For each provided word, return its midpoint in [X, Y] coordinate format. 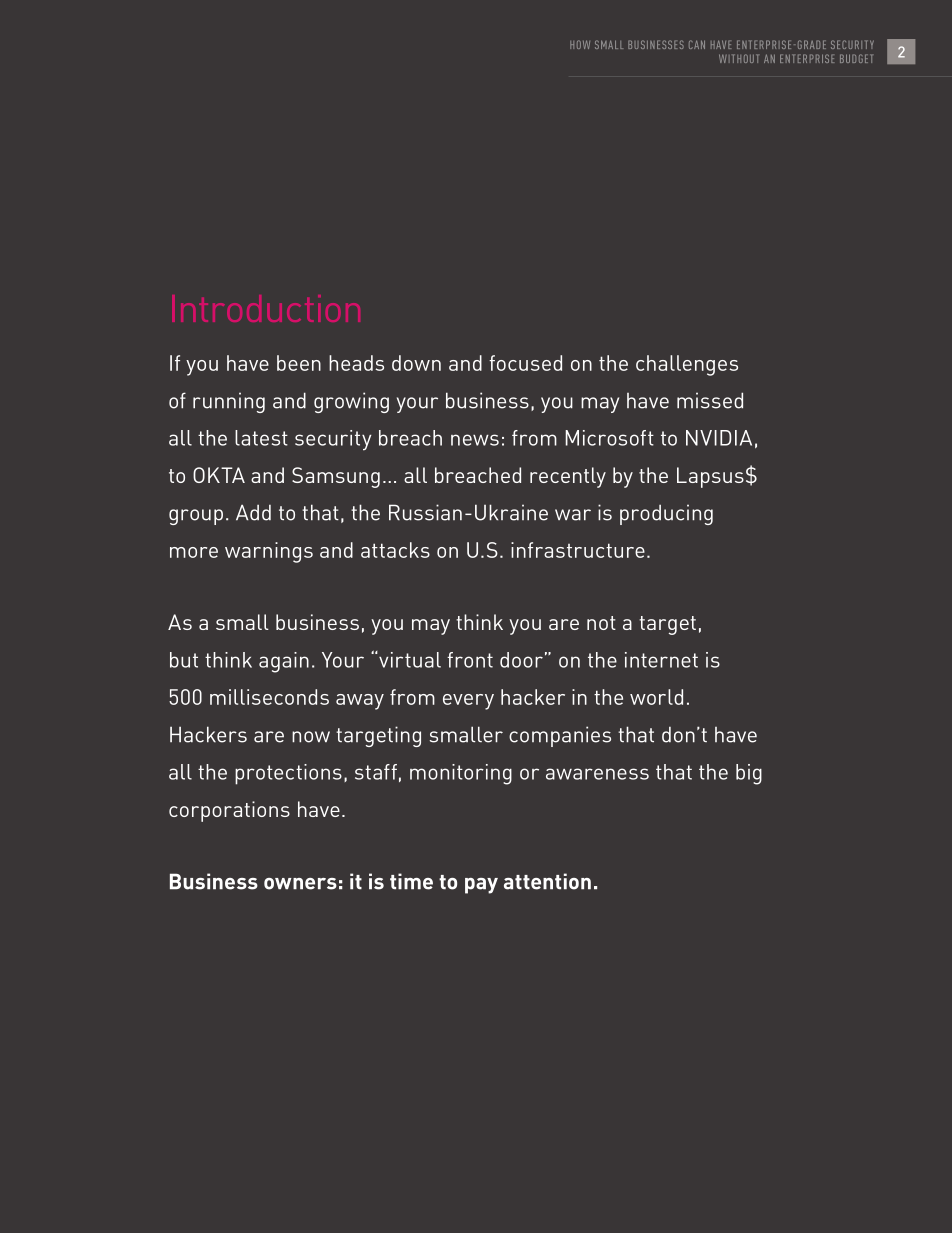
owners [300, 884]
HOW [580, 44]
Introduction [266, 308]
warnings [269, 552]
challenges [687, 365]
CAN [697, 44]
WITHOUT [739, 58]
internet [661, 660]
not [601, 623]
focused [525, 363]
